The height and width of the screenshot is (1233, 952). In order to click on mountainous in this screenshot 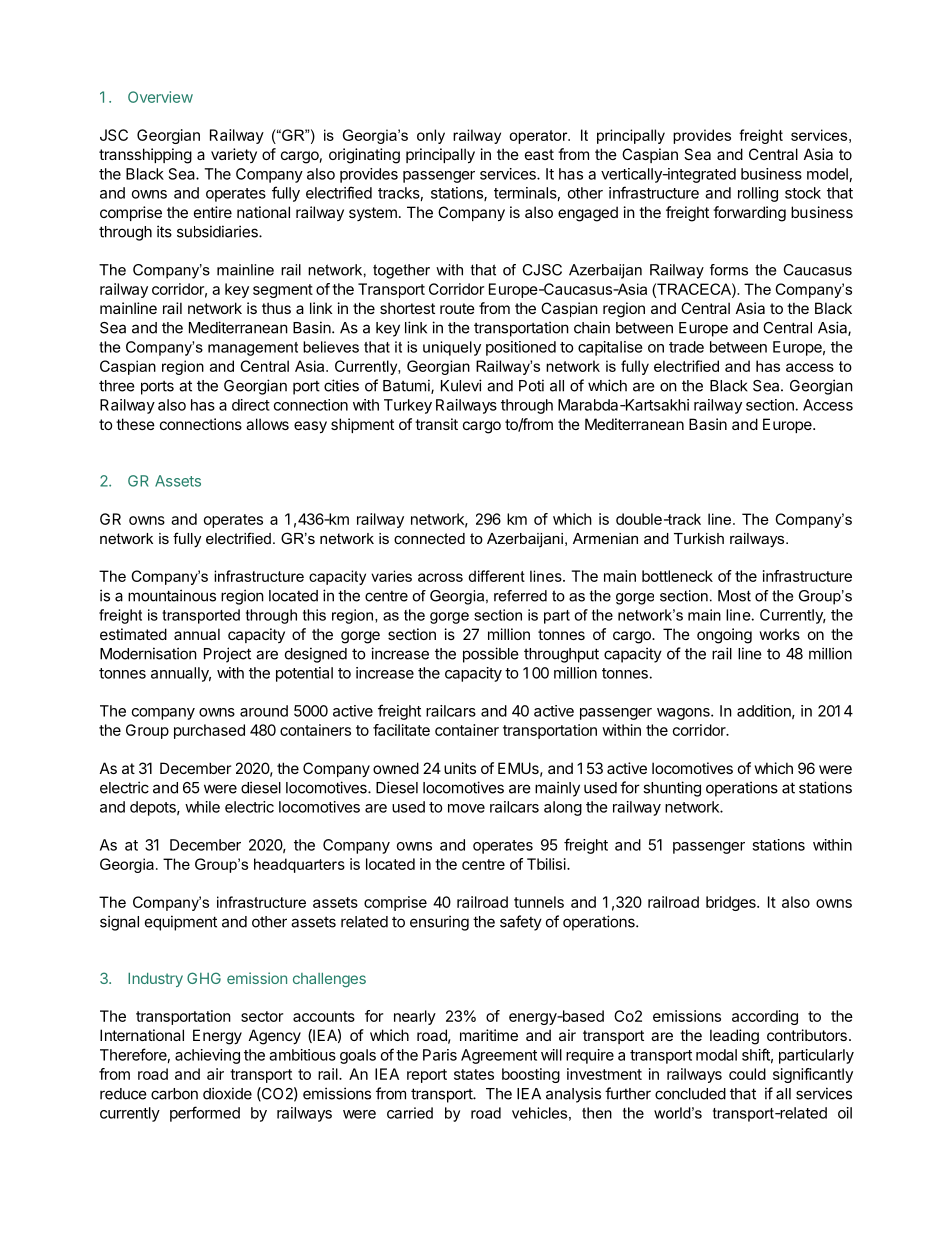, I will do `click(172, 595)`.
